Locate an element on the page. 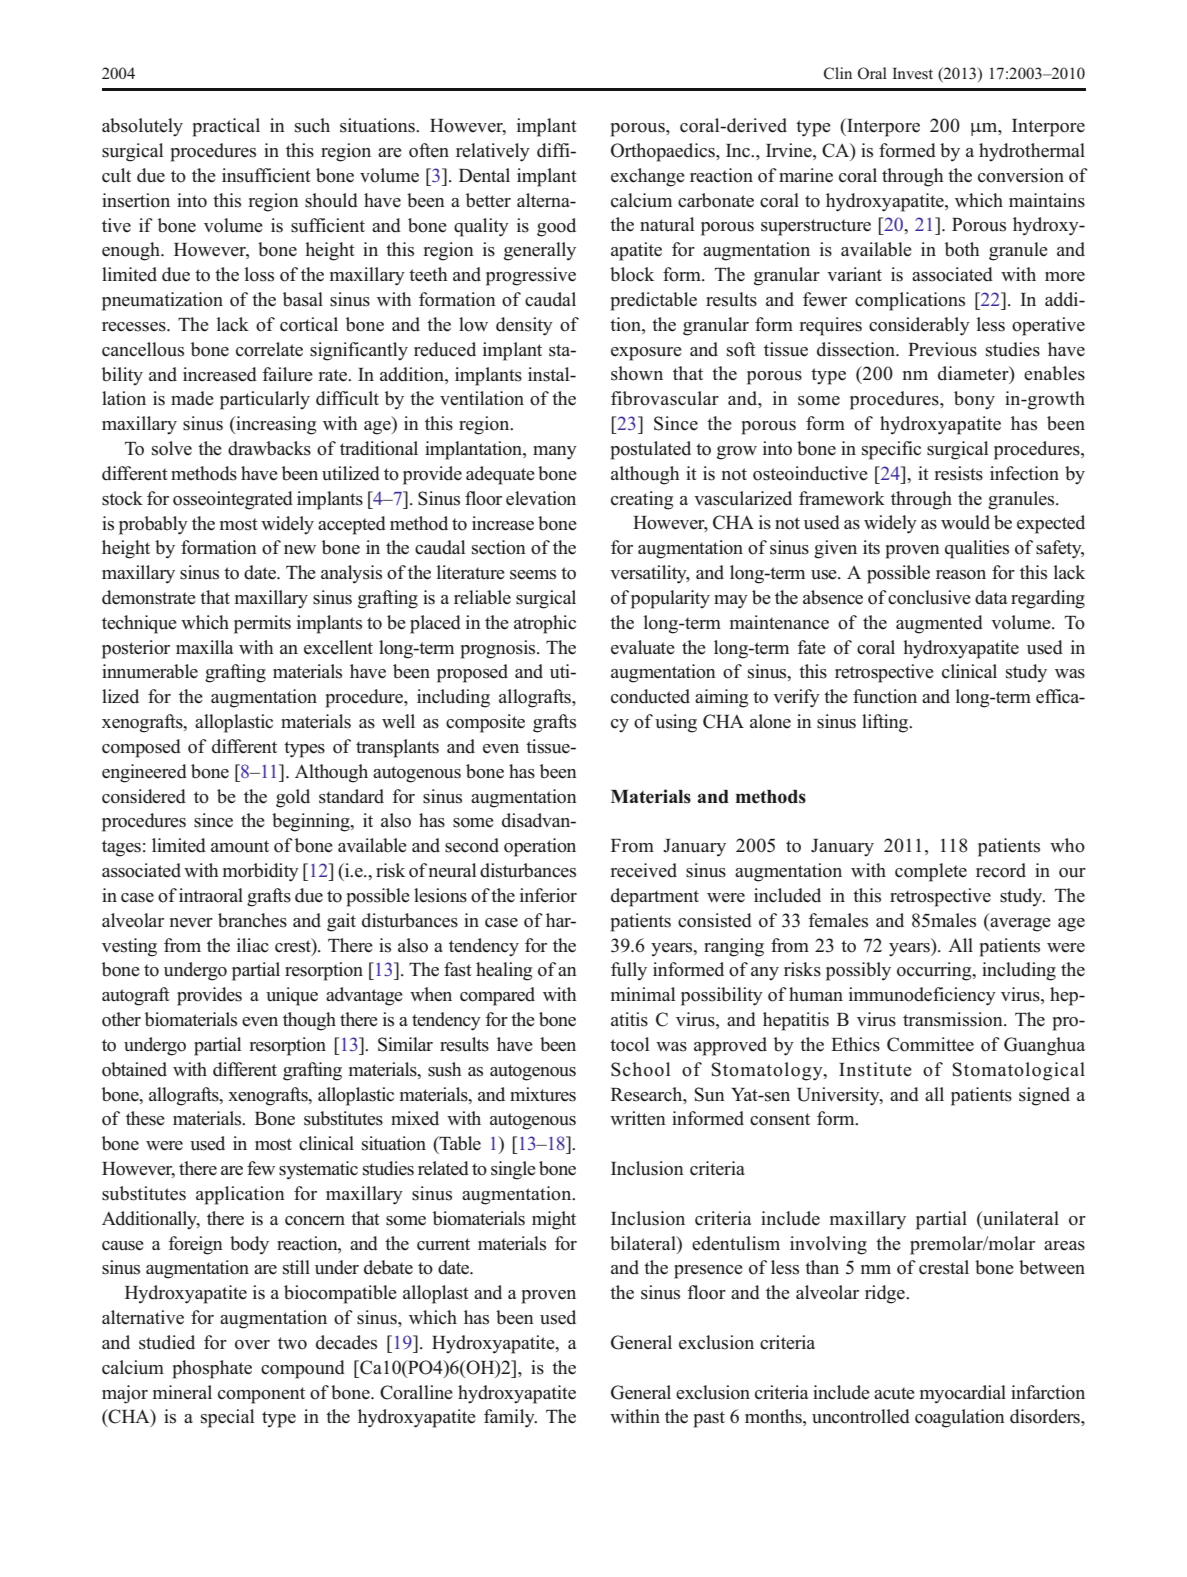 The height and width of the document is (1577, 1187). many is located at coordinates (555, 453).
